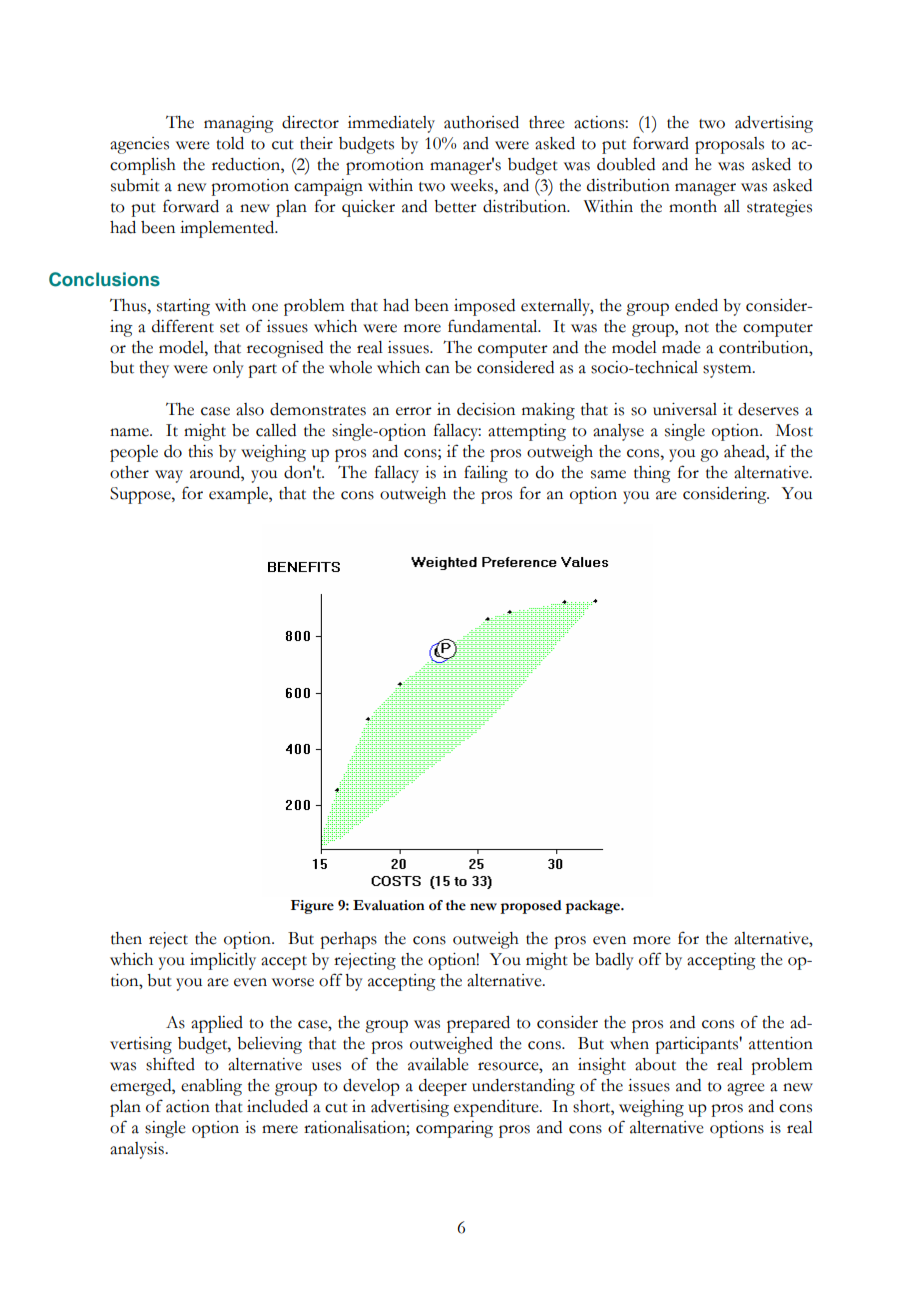 The height and width of the screenshot is (1308, 924). I want to click on enabling, so click(211, 1087).
